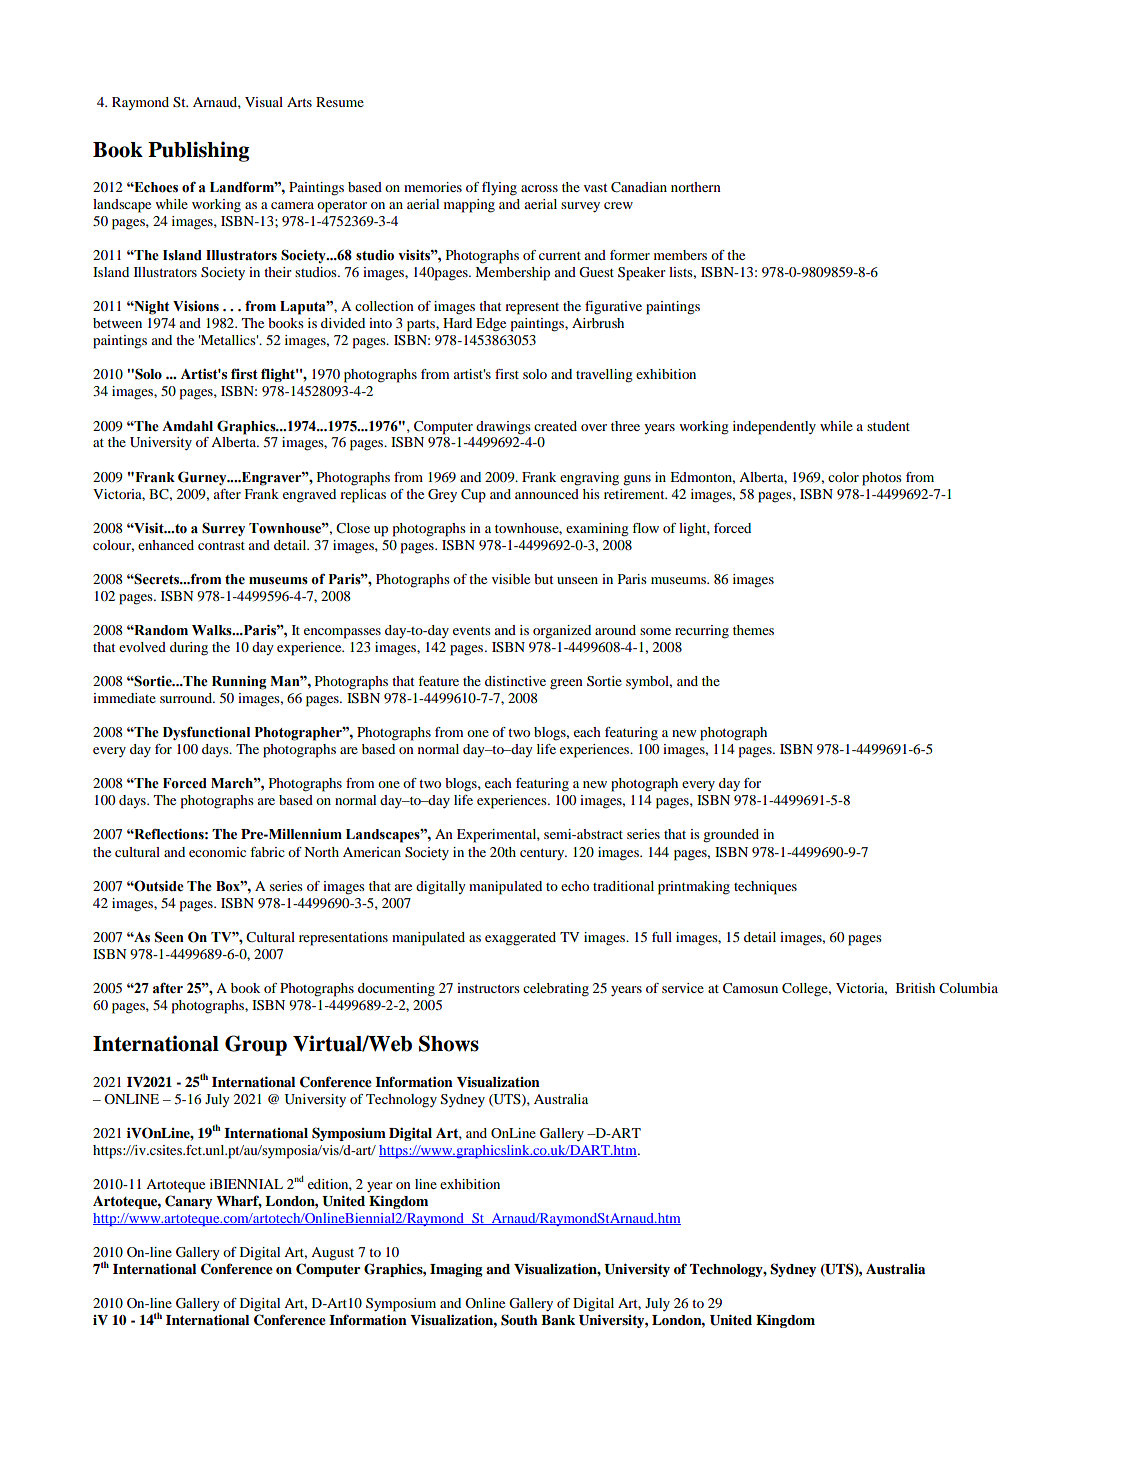  Describe the element at coordinates (188, 1202) in the screenshot. I see `Canary` at that location.
